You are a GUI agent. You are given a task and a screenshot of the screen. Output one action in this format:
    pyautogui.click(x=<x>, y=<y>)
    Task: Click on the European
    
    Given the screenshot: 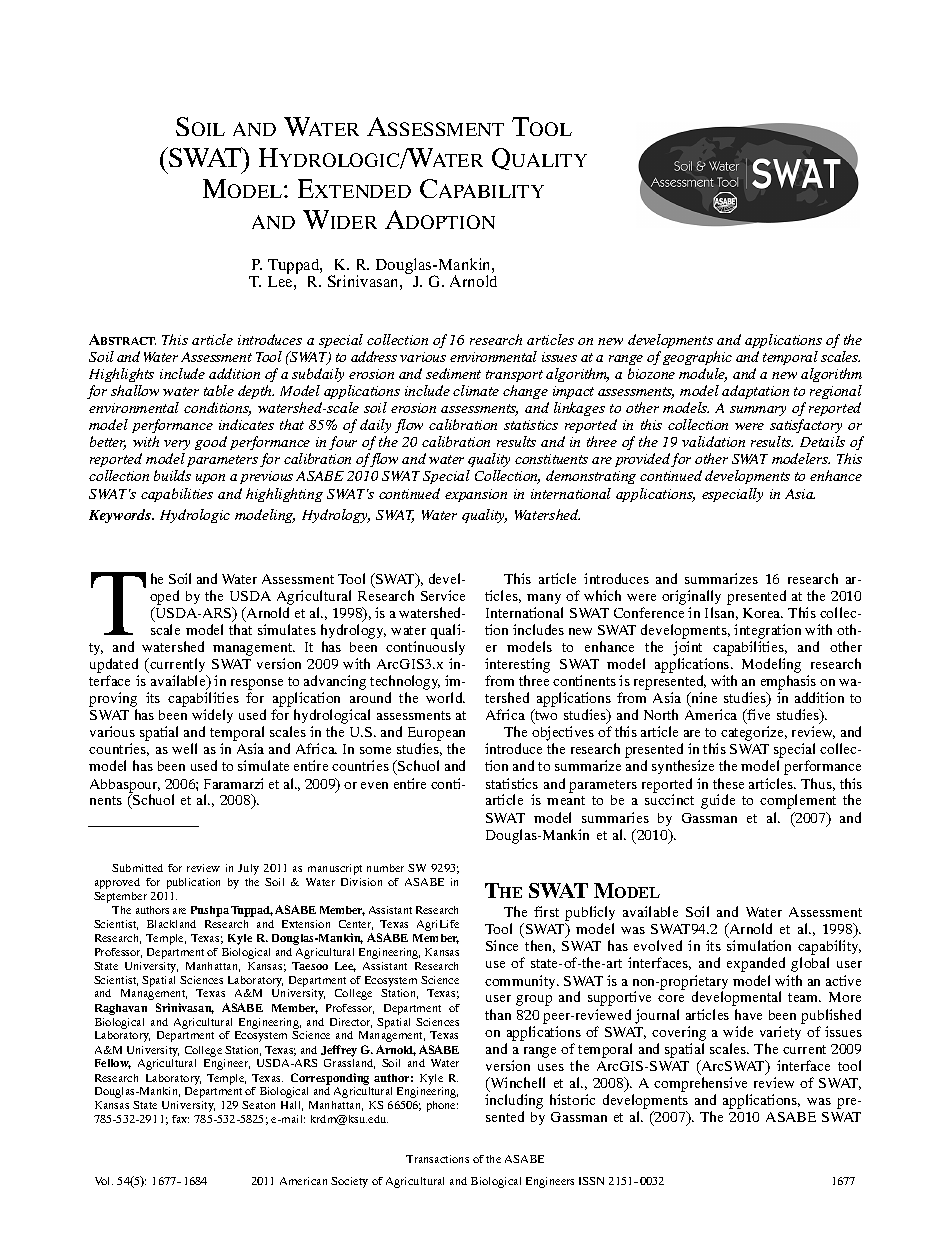 What is the action you would take?
    pyautogui.click(x=436, y=735)
